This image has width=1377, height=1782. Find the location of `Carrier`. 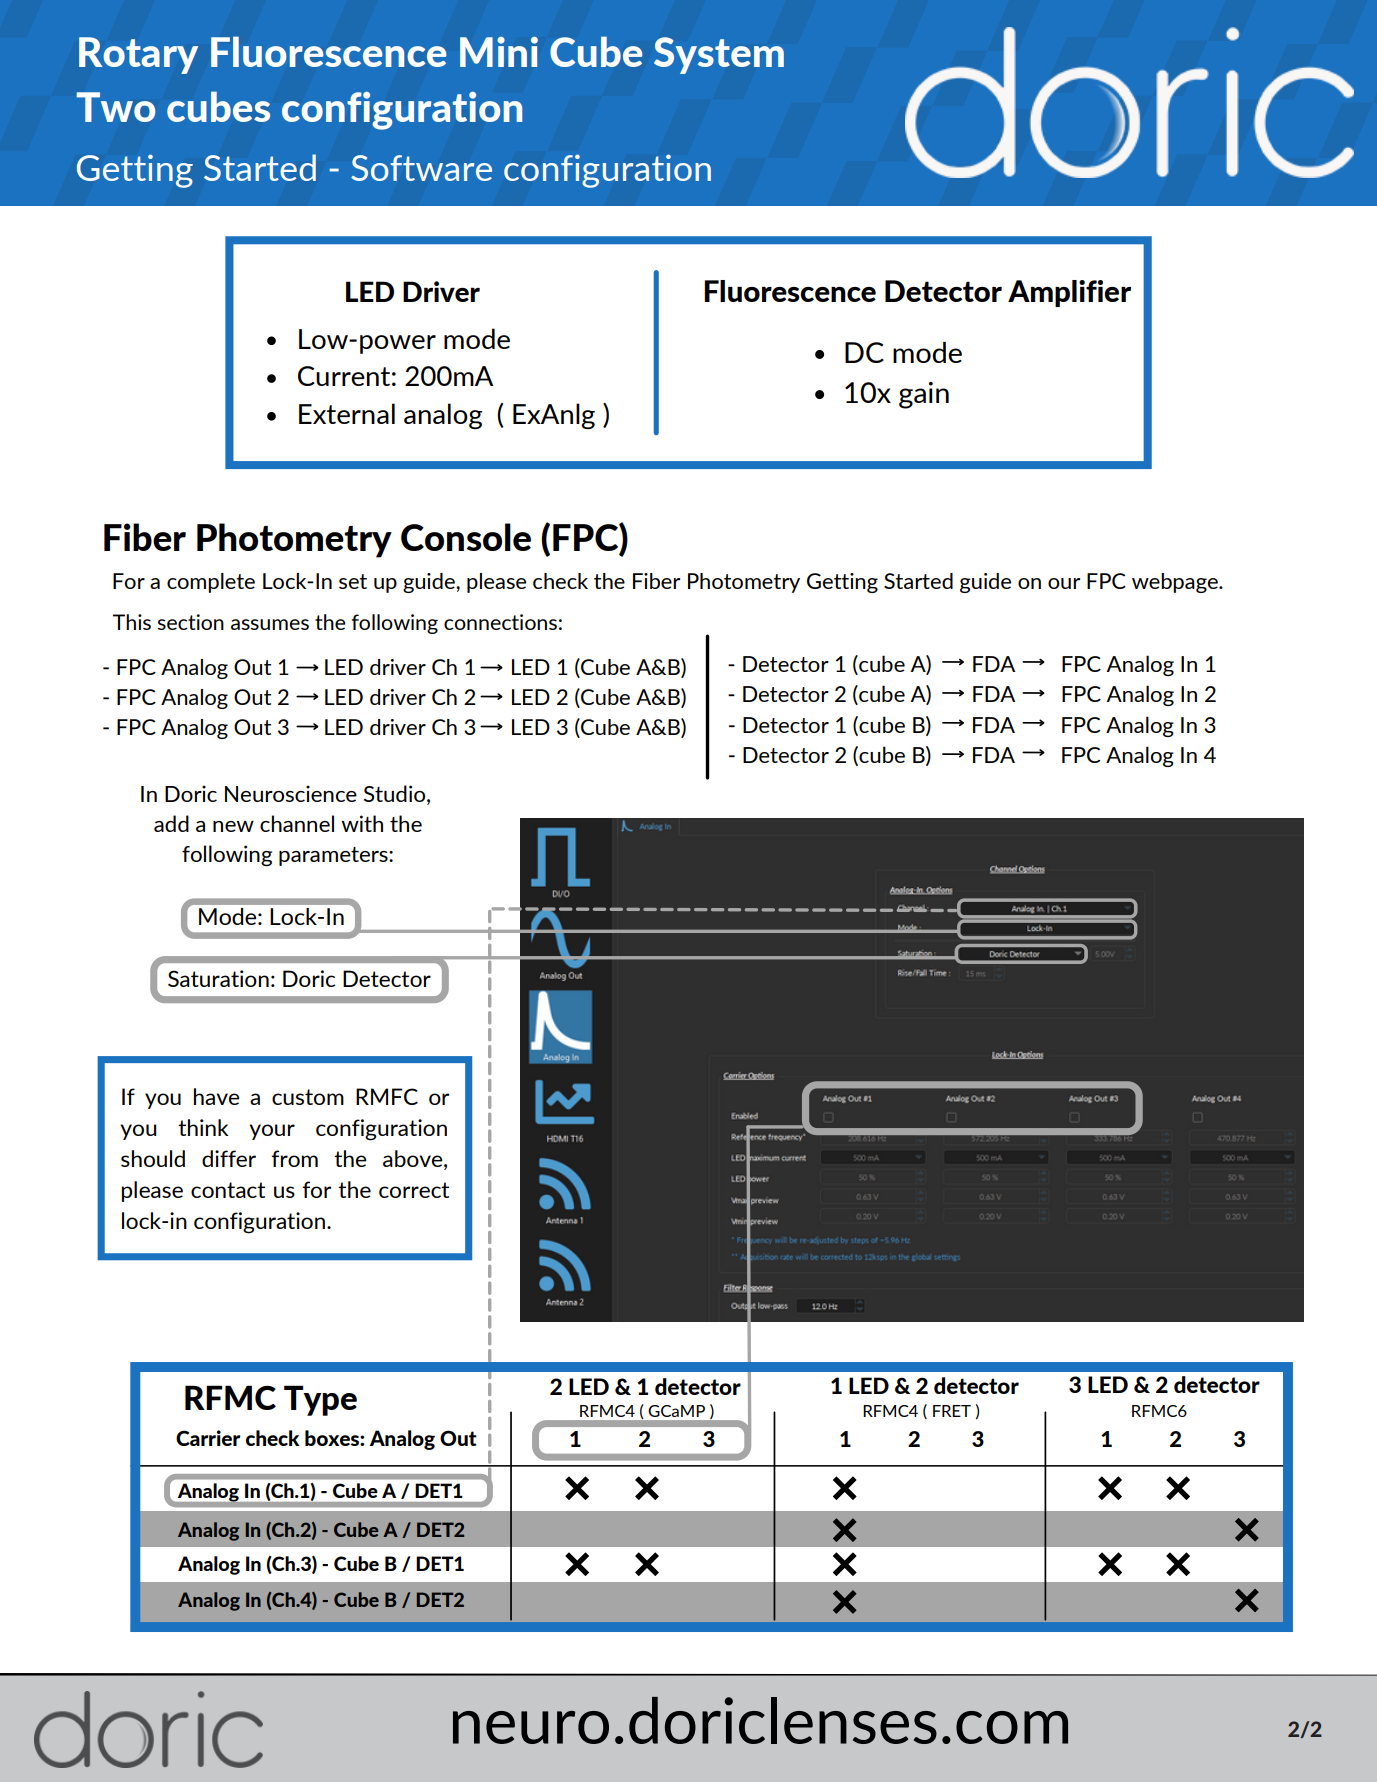

Carrier is located at coordinates (208, 1438).
